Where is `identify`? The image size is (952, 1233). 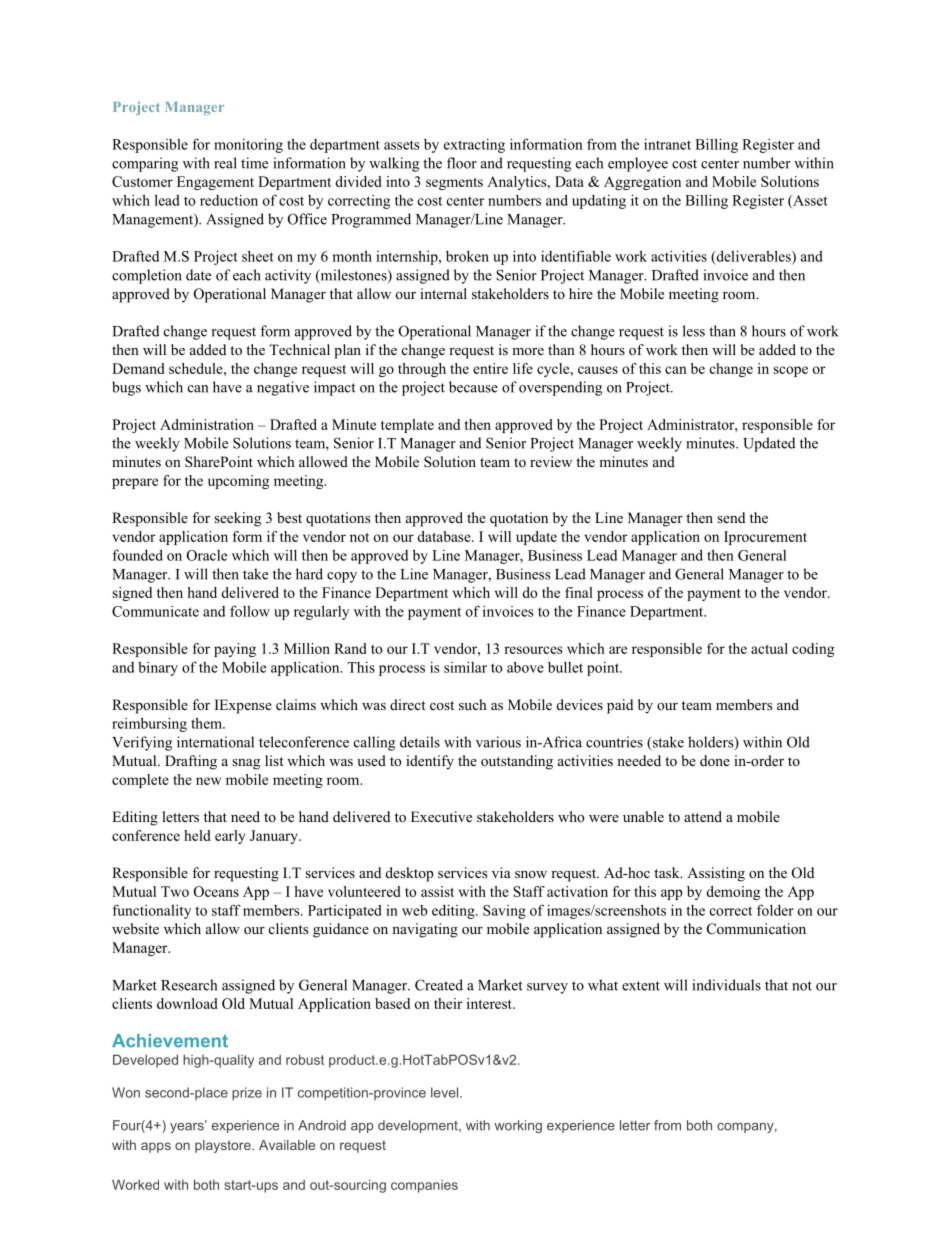 identify is located at coordinates (430, 762).
